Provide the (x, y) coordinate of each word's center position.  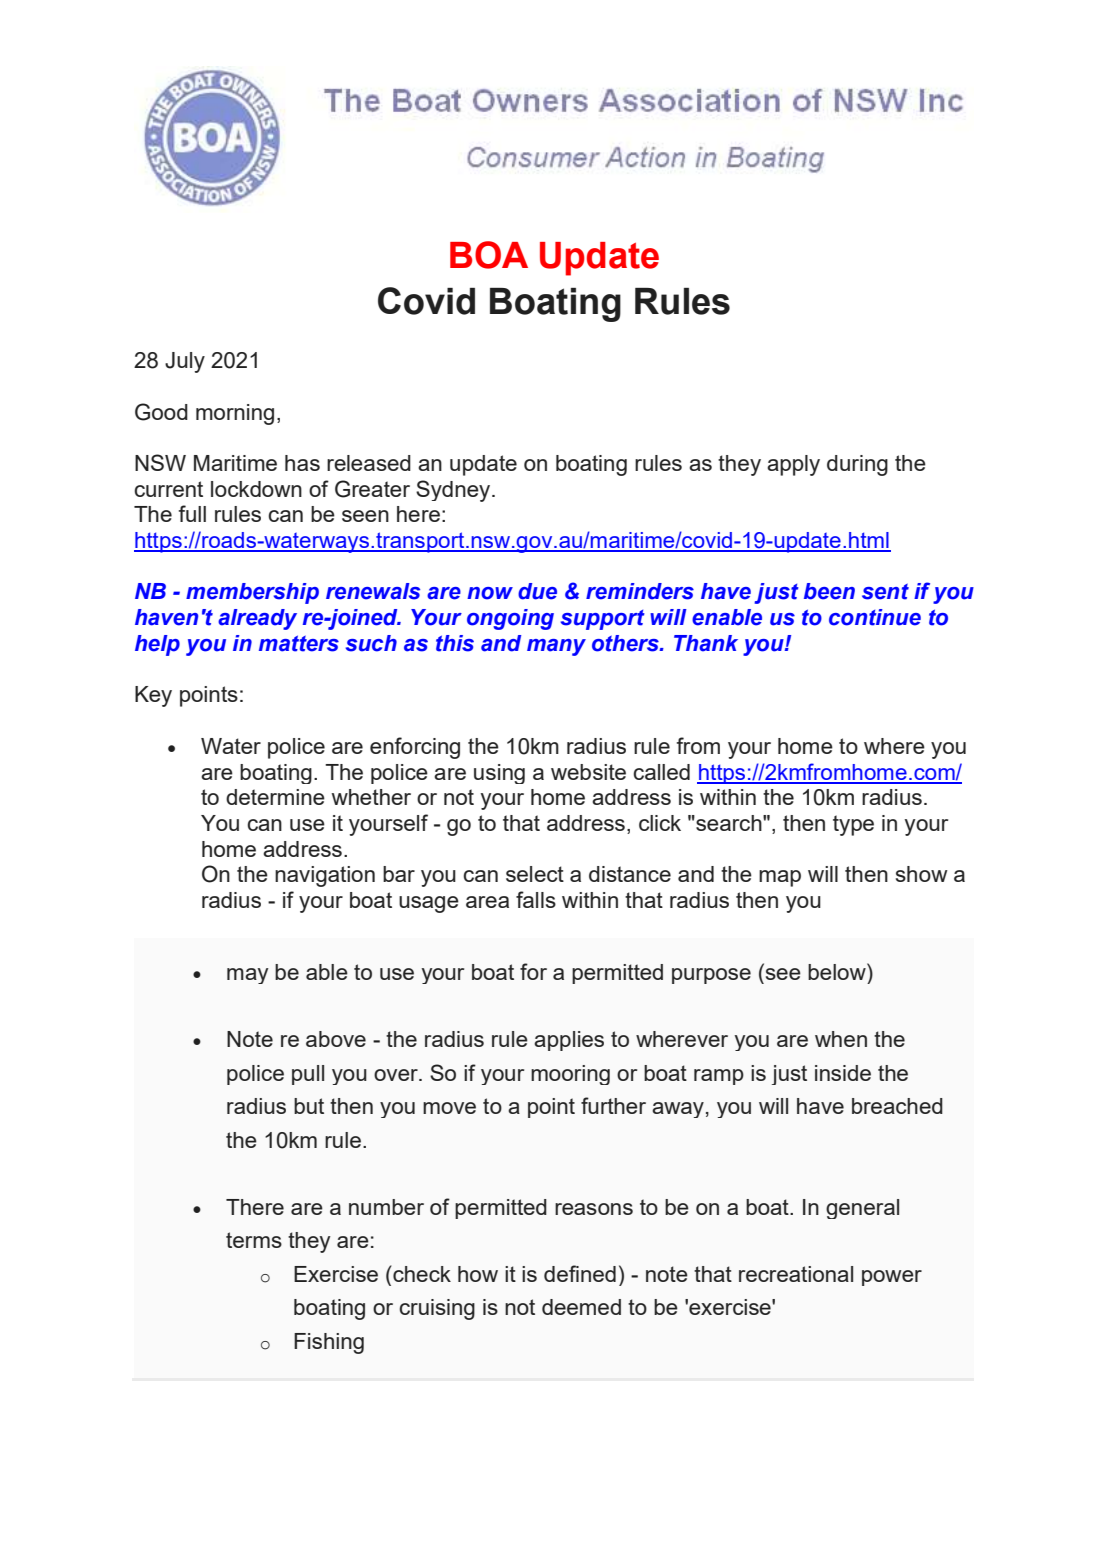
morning (235, 414)
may (247, 976)
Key (153, 696)
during (857, 465)
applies (569, 1041)
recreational (796, 1274)
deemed (581, 1307)
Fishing (329, 1343)
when (841, 1039)
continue (875, 617)
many (556, 647)
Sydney (454, 491)
